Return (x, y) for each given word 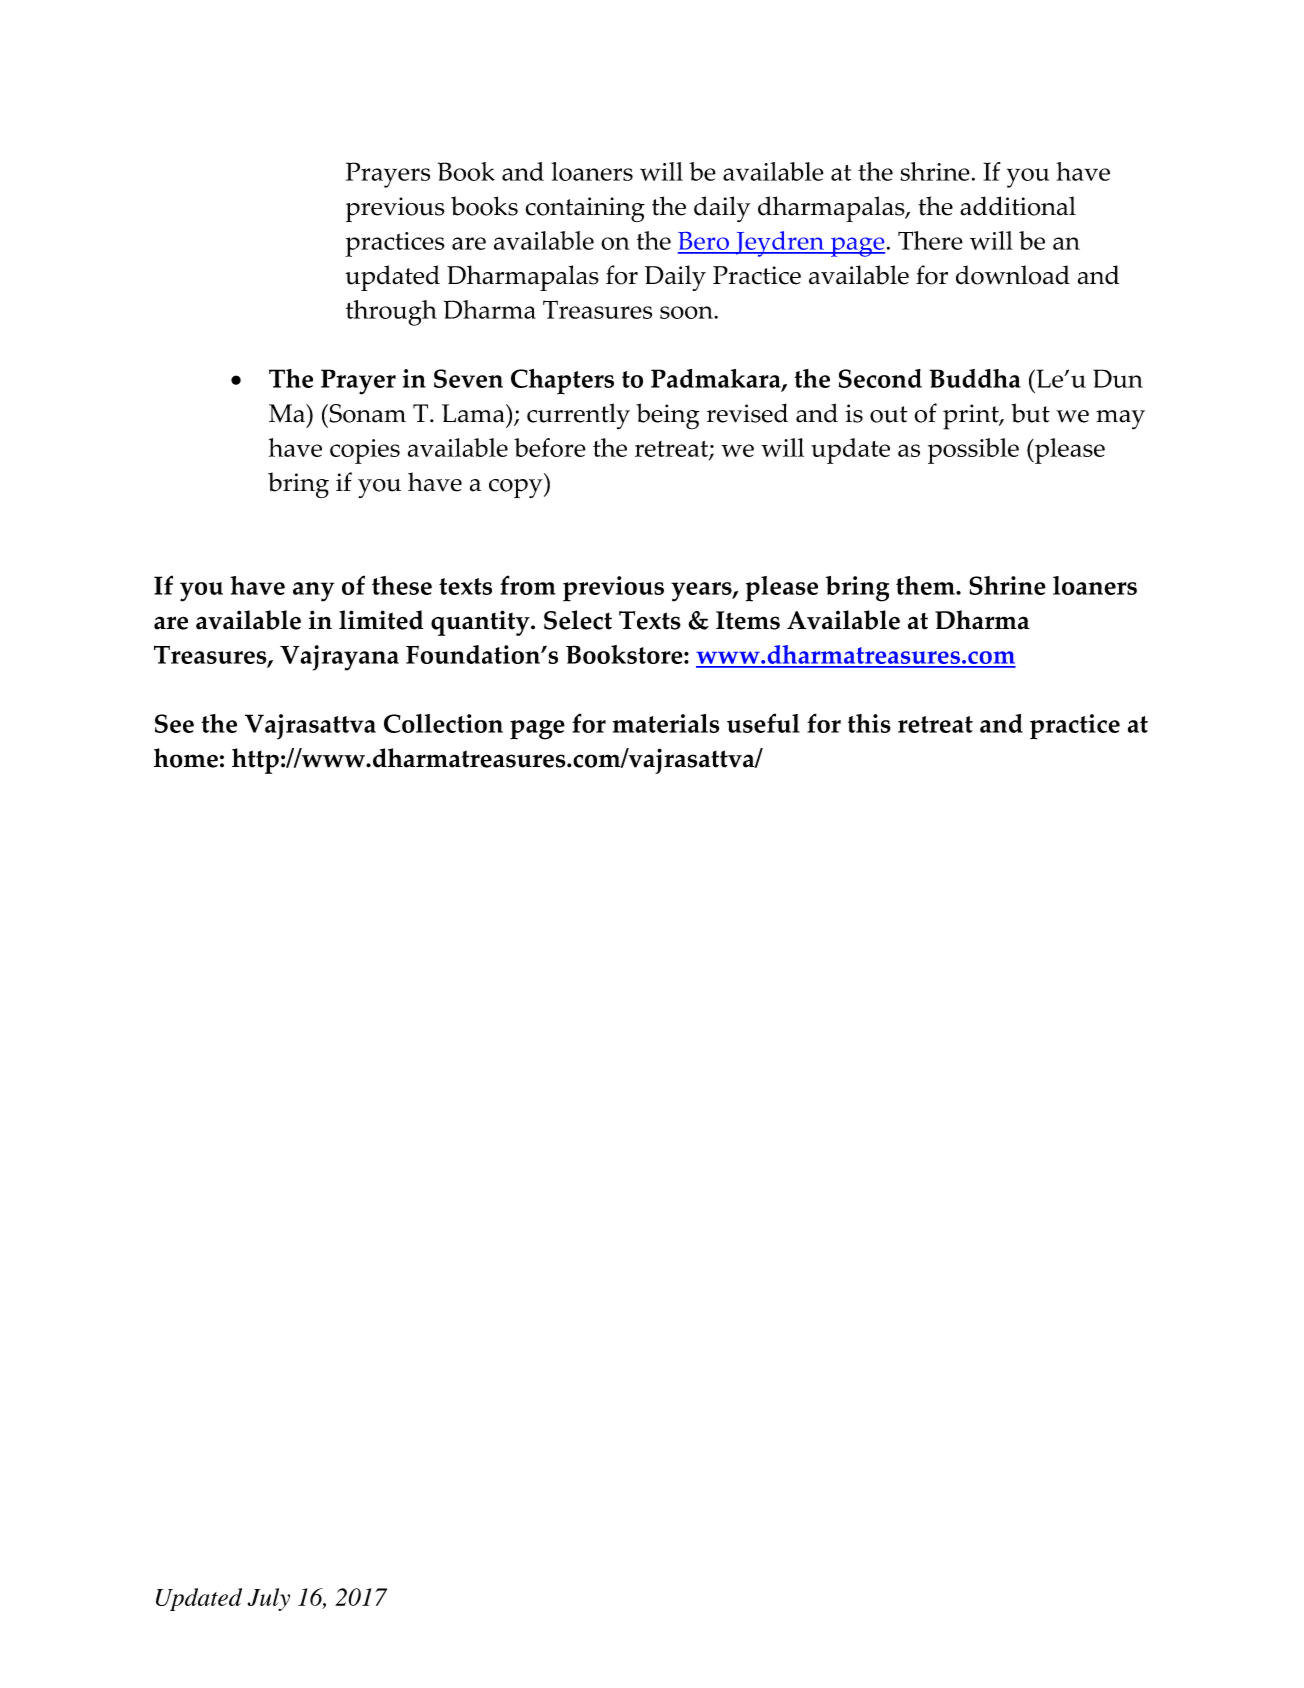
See (174, 723)
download (1013, 275)
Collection (443, 723)
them (926, 585)
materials (666, 723)
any (313, 592)
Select (578, 620)
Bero (704, 242)
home (186, 758)
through (391, 313)
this (869, 723)
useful (763, 723)
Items (748, 620)
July (269, 1599)
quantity (481, 623)
